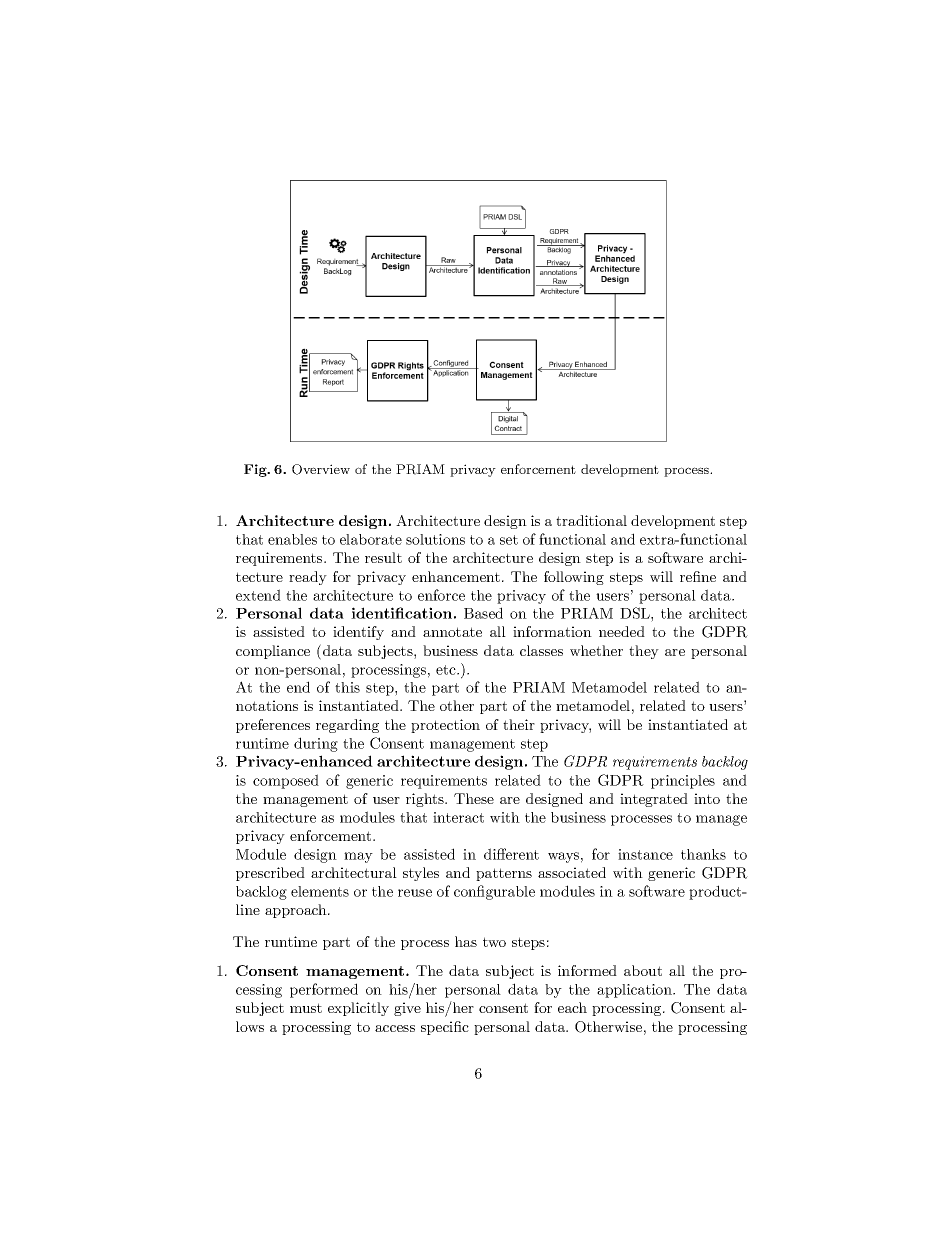 The width and height of the screenshot is (952, 1233). What do you see at coordinates (494, 892) in the screenshot?
I see `configurable` at bounding box center [494, 892].
